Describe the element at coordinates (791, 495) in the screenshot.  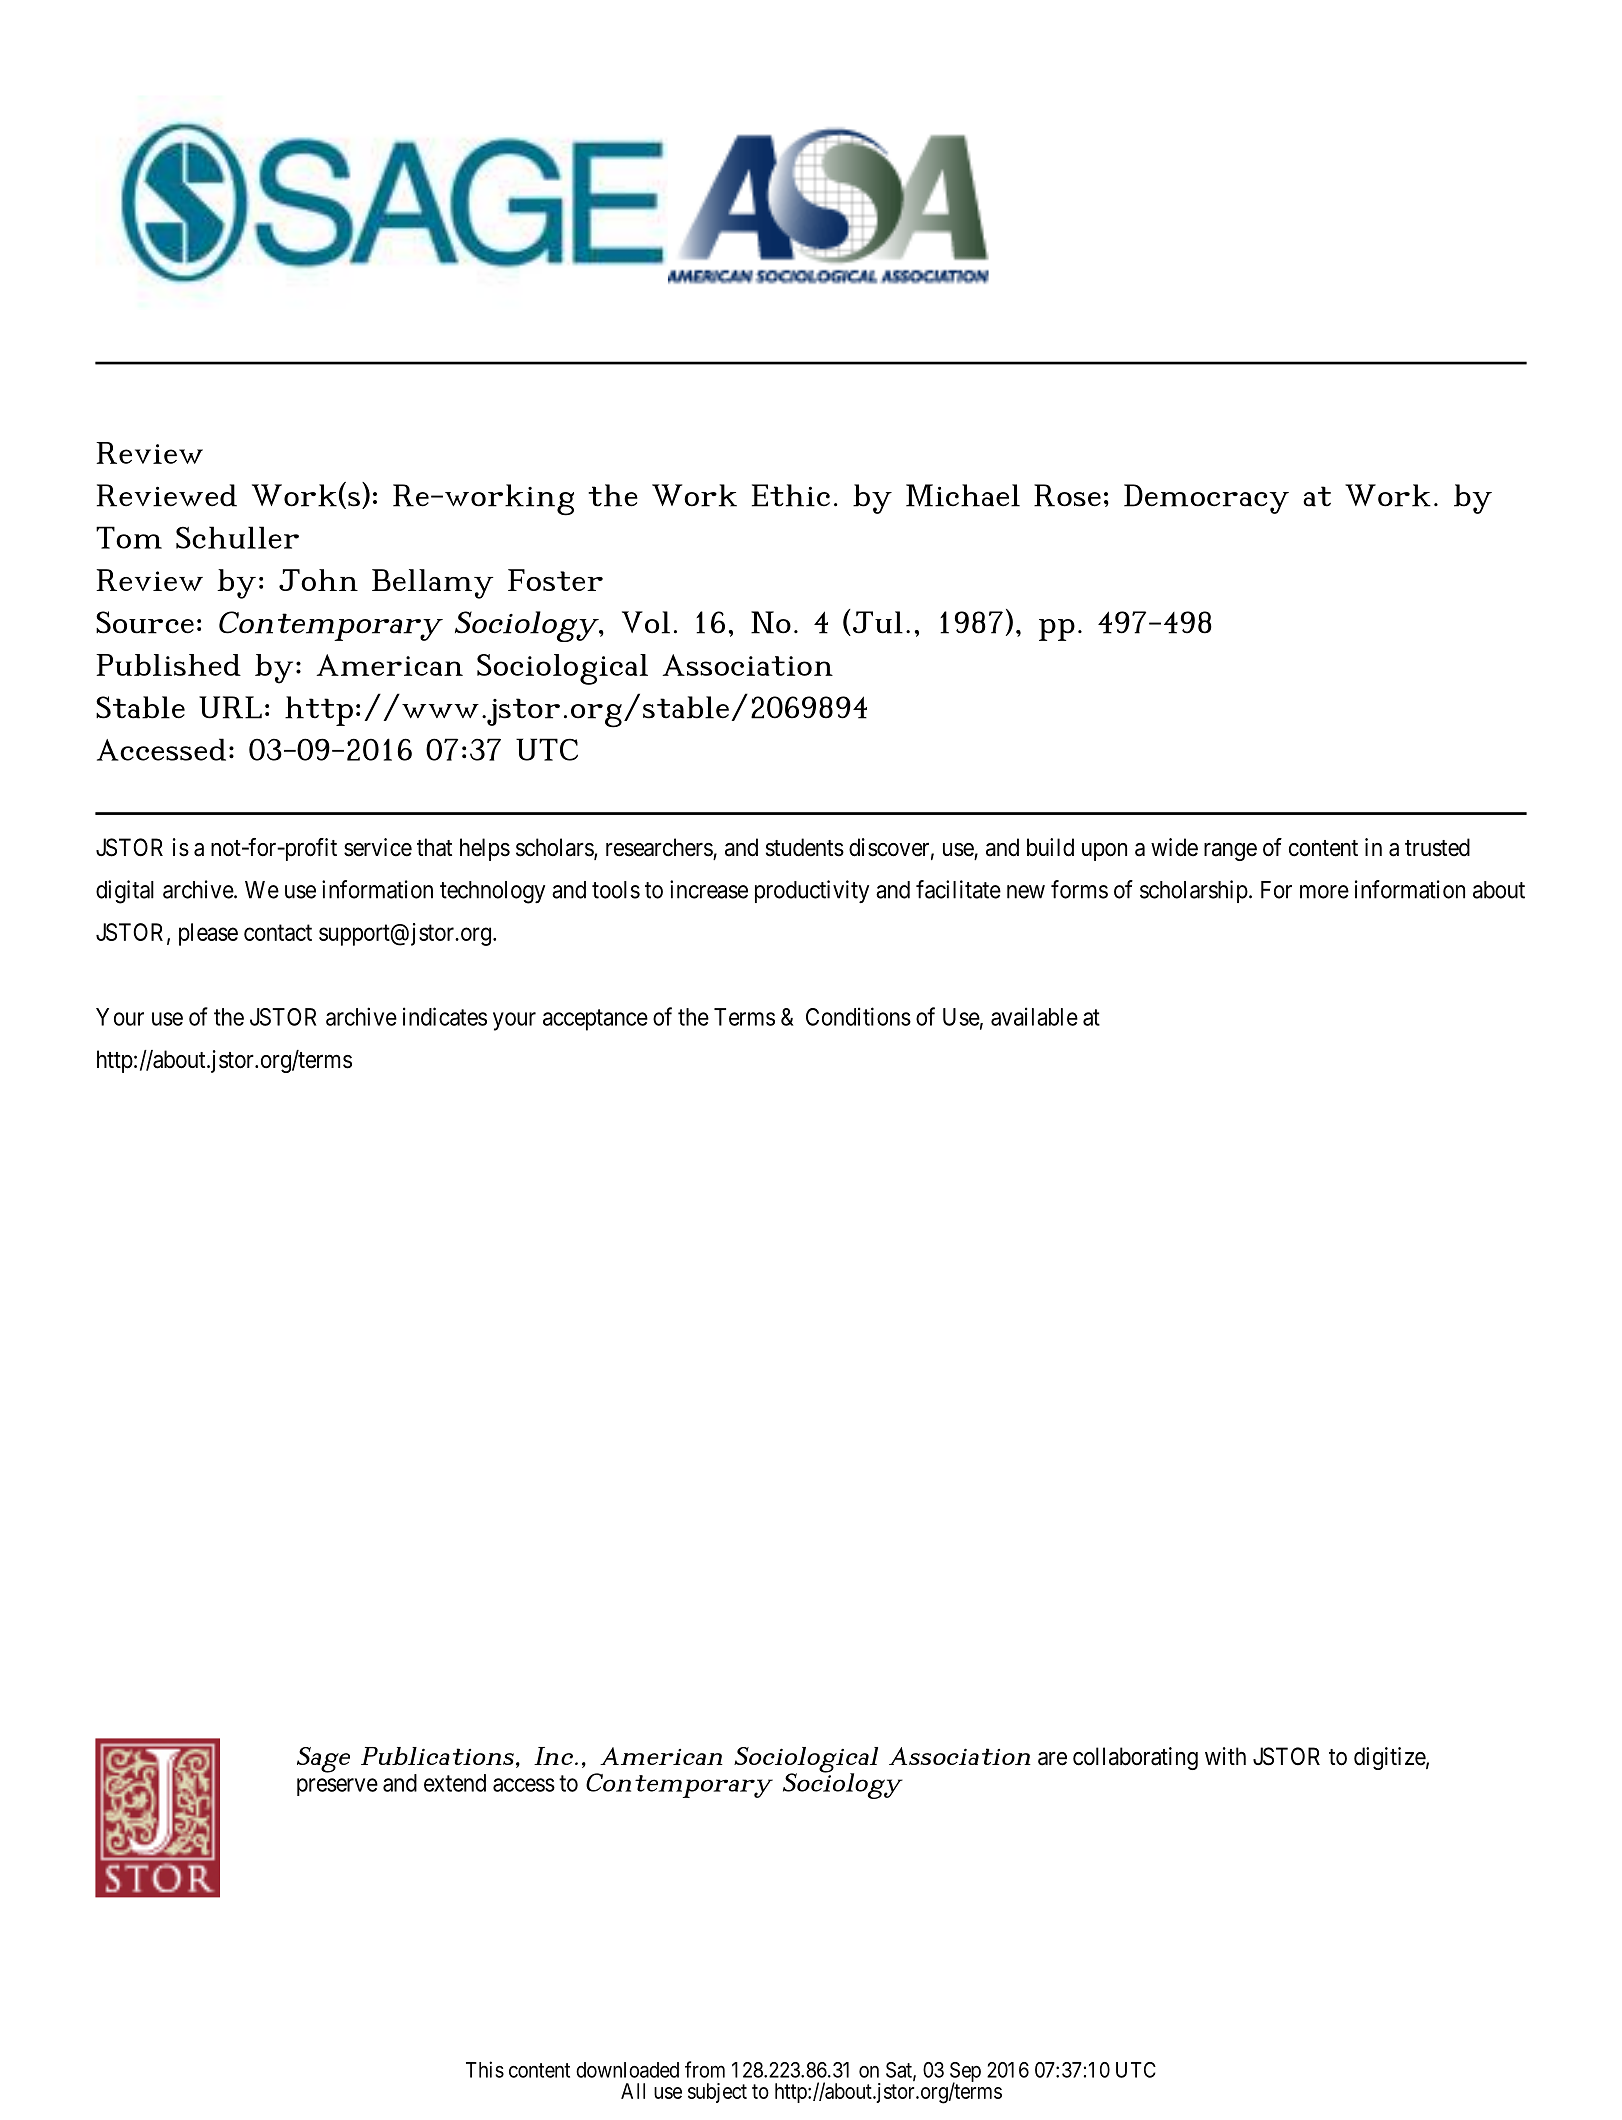
I see `Ethic` at that location.
